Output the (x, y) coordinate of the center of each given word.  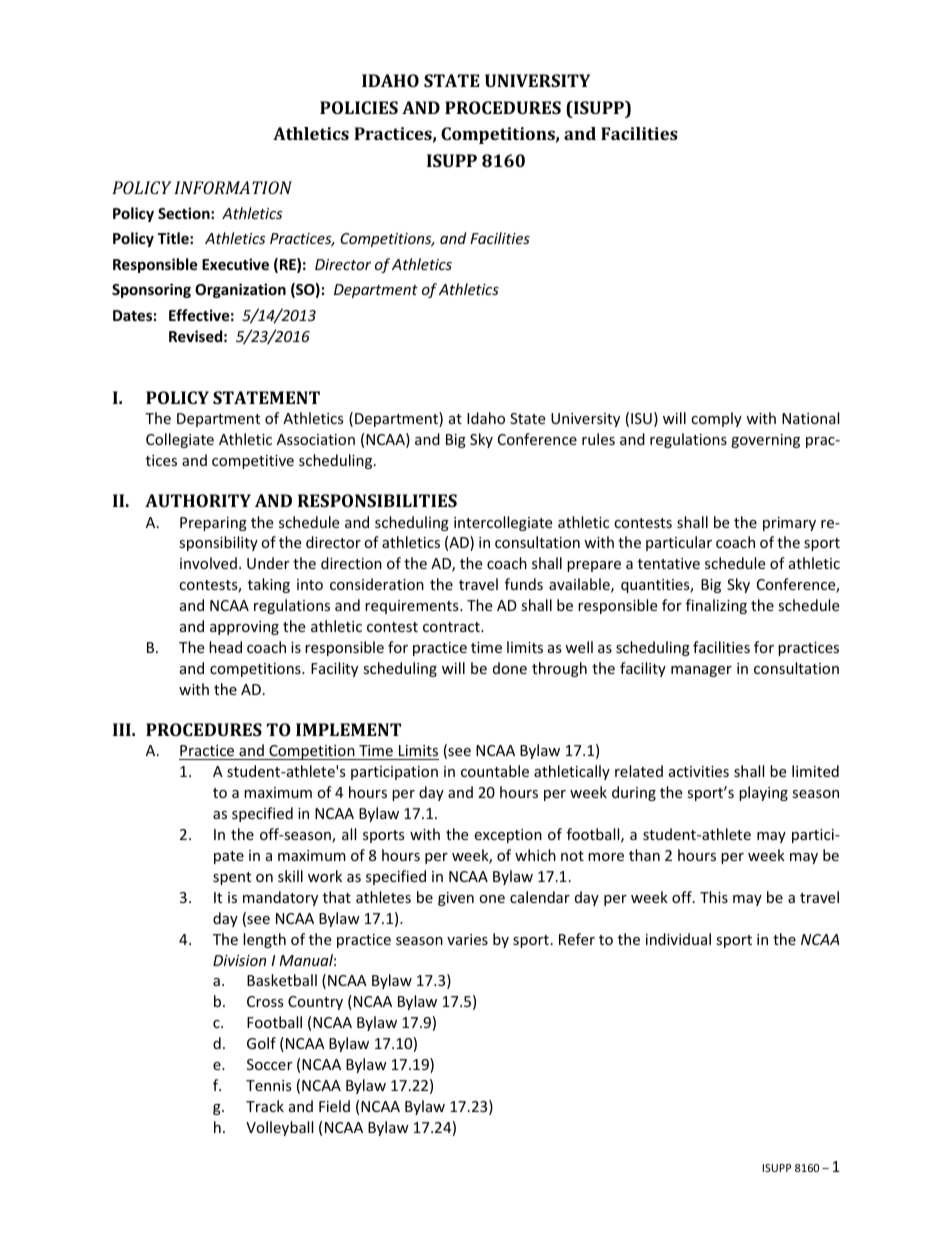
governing (765, 441)
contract (452, 627)
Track (265, 1106)
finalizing (716, 606)
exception (508, 836)
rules (598, 439)
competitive (253, 462)
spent (232, 878)
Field (334, 1106)
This (714, 897)
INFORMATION (233, 187)
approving (244, 628)
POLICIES (359, 107)
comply (716, 419)
